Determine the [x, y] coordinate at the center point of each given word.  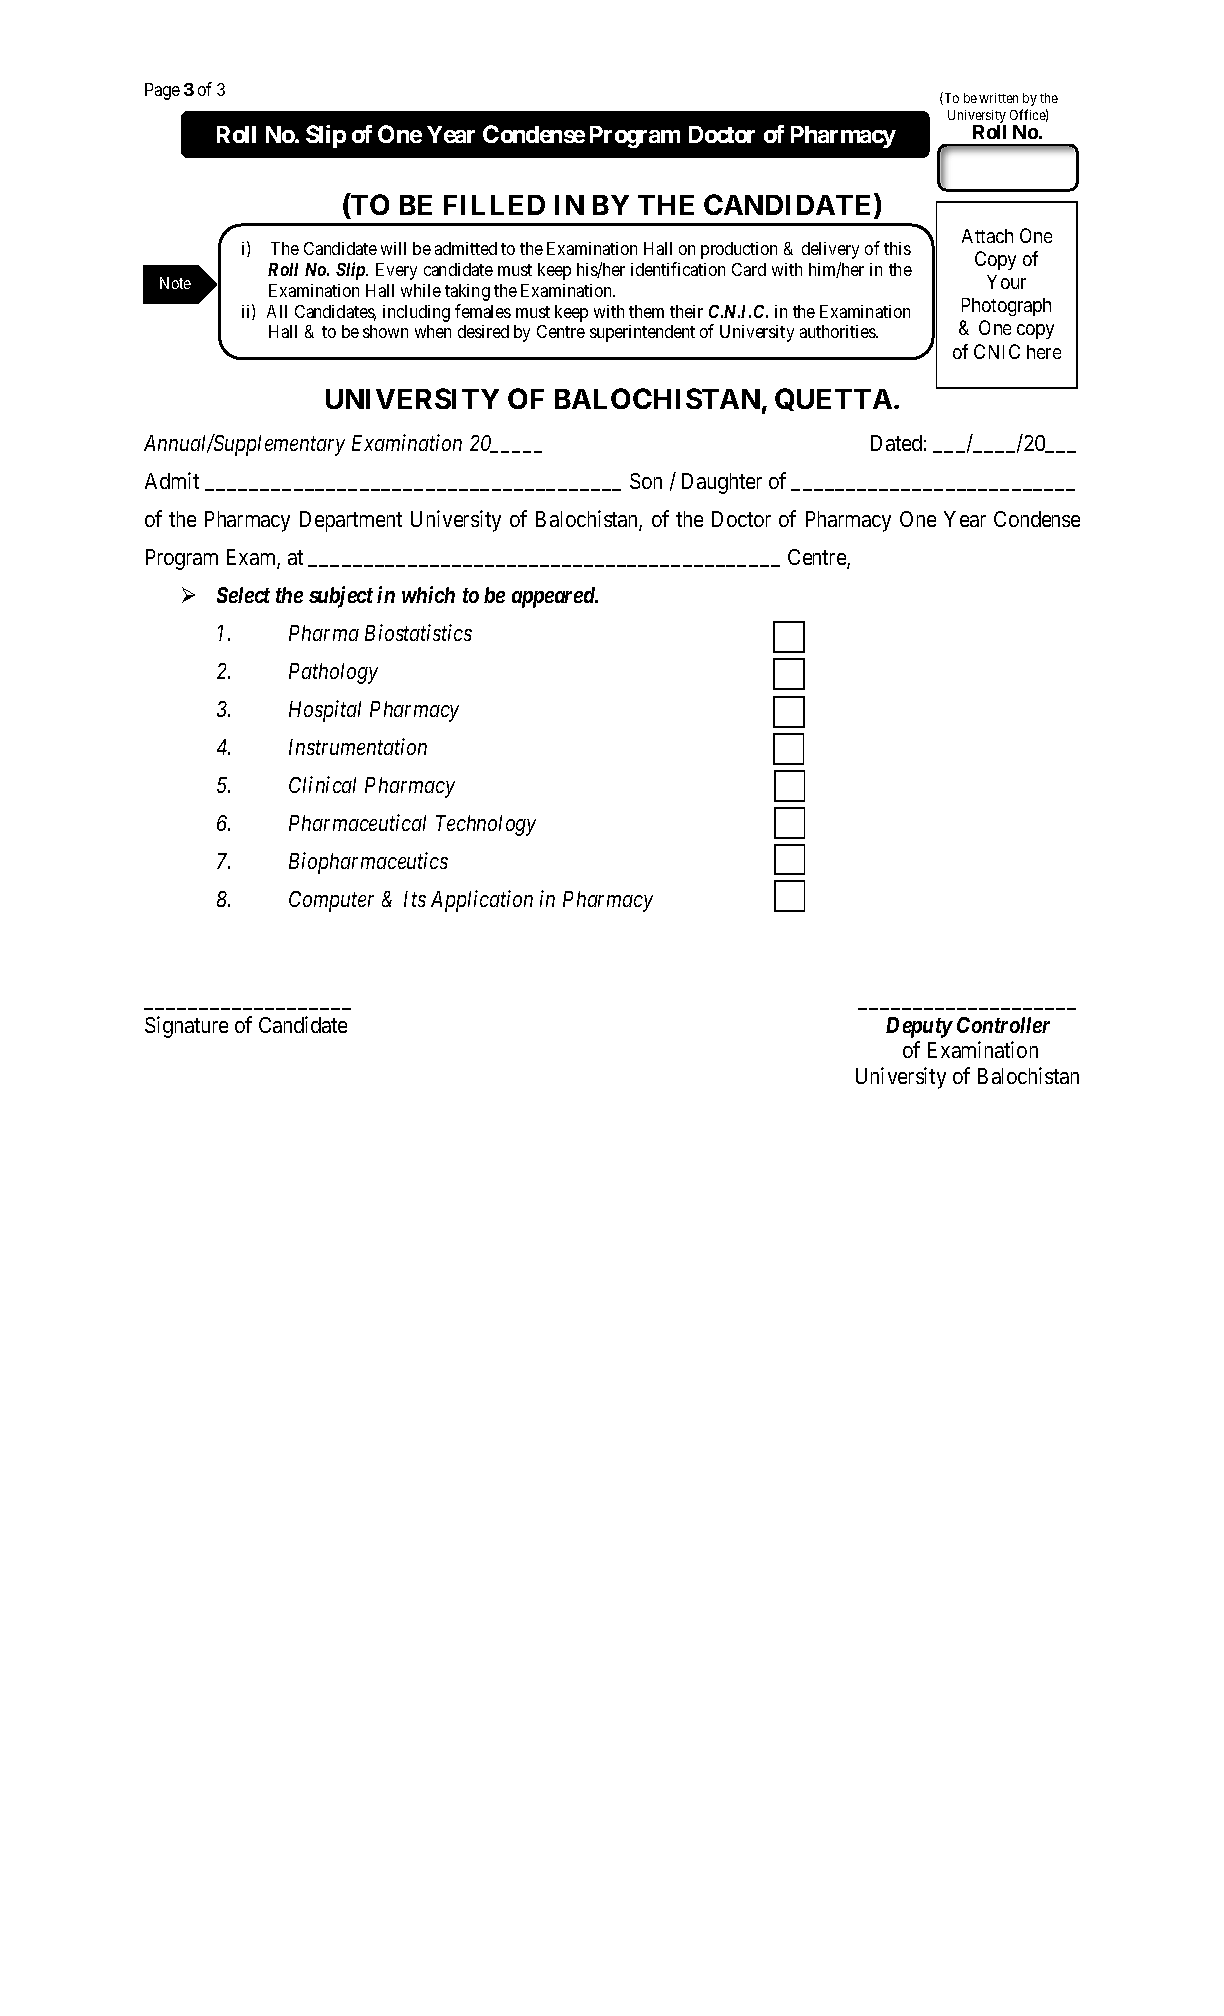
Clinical [322, 784]
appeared [554, 597]
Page [162, 91]
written [998, 98]
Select [243, 595]
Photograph [1006, 307]
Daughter [722, 483]
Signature [186, 1027]
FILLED [494, 205]
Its [415, 899]
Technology [486, 825]
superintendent [642, 333]
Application [482, 901]
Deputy [919, 1027]
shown [385, 331]
